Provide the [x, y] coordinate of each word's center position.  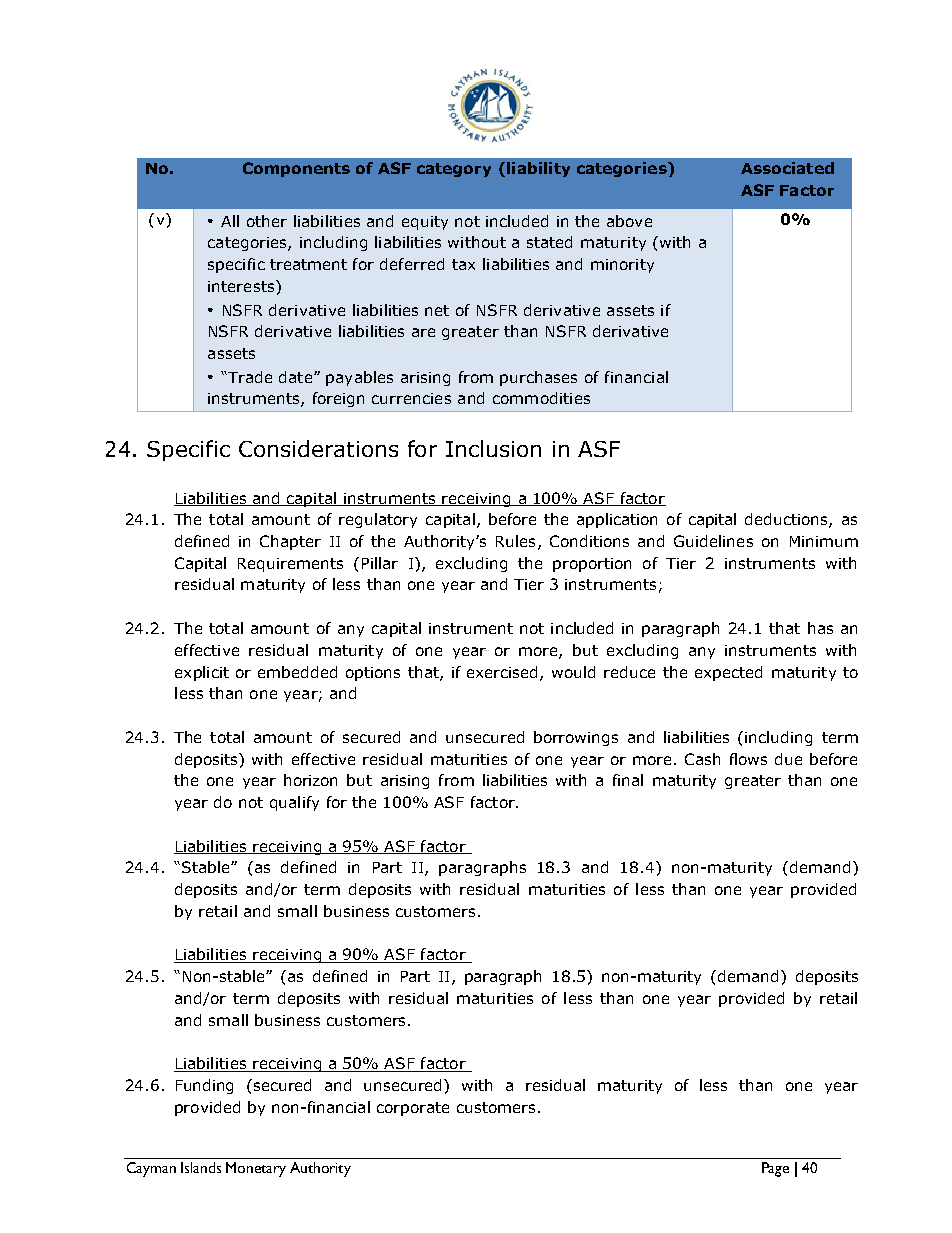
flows [748, 759]
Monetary [256, 1169]
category [454, 170]
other [267, 221]
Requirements [290, 565]
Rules [515, 541]
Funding [204, 1086]
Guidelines [713, 541]
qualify [294, 803]
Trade [249, 377]
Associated [787, 168]
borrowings [576, 738]
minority [622, 266]
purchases [538, 378]
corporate [413, 1109]
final [628, 780]
